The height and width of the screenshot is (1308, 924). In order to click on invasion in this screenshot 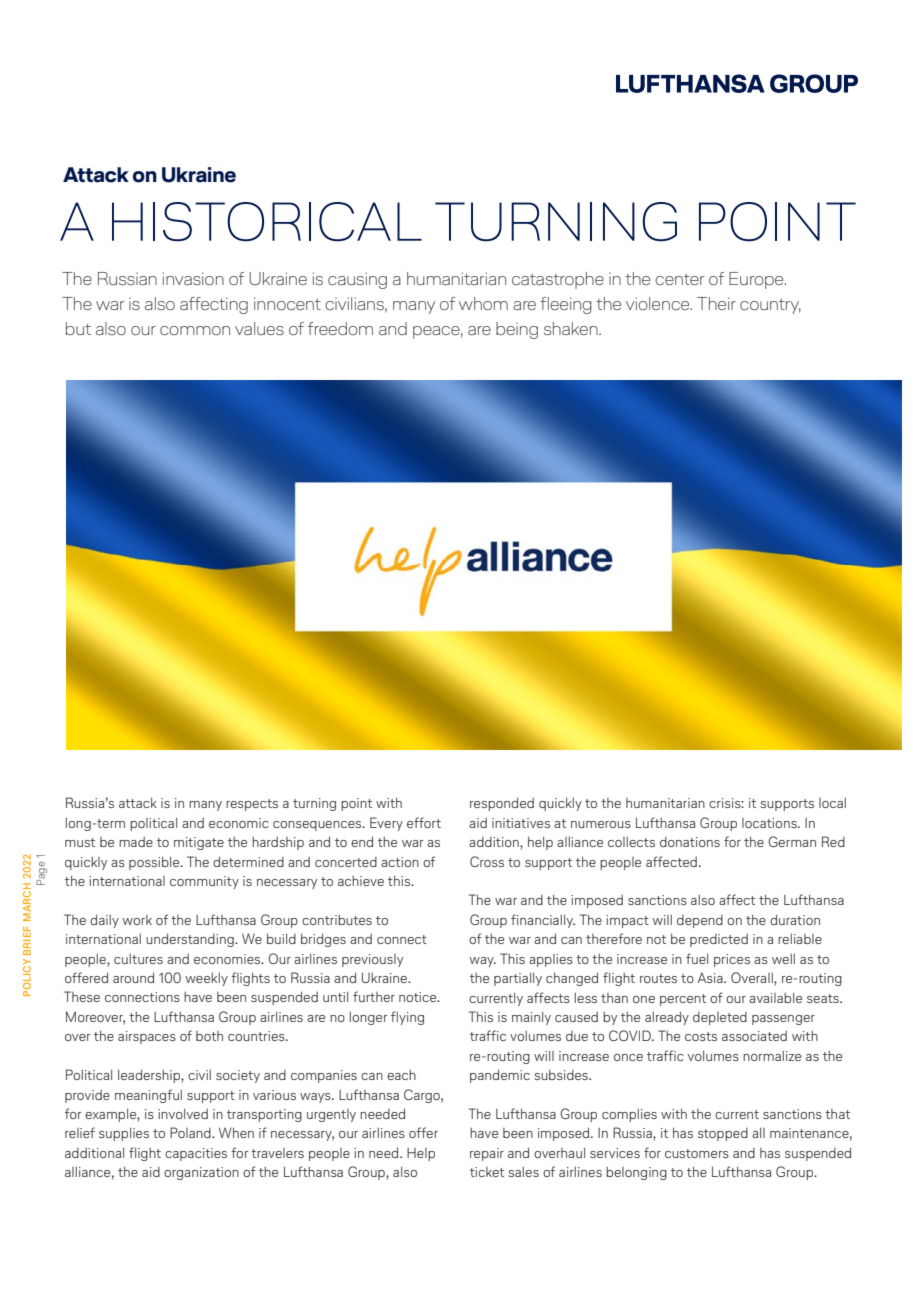, I will do `click(193, 278)`.
